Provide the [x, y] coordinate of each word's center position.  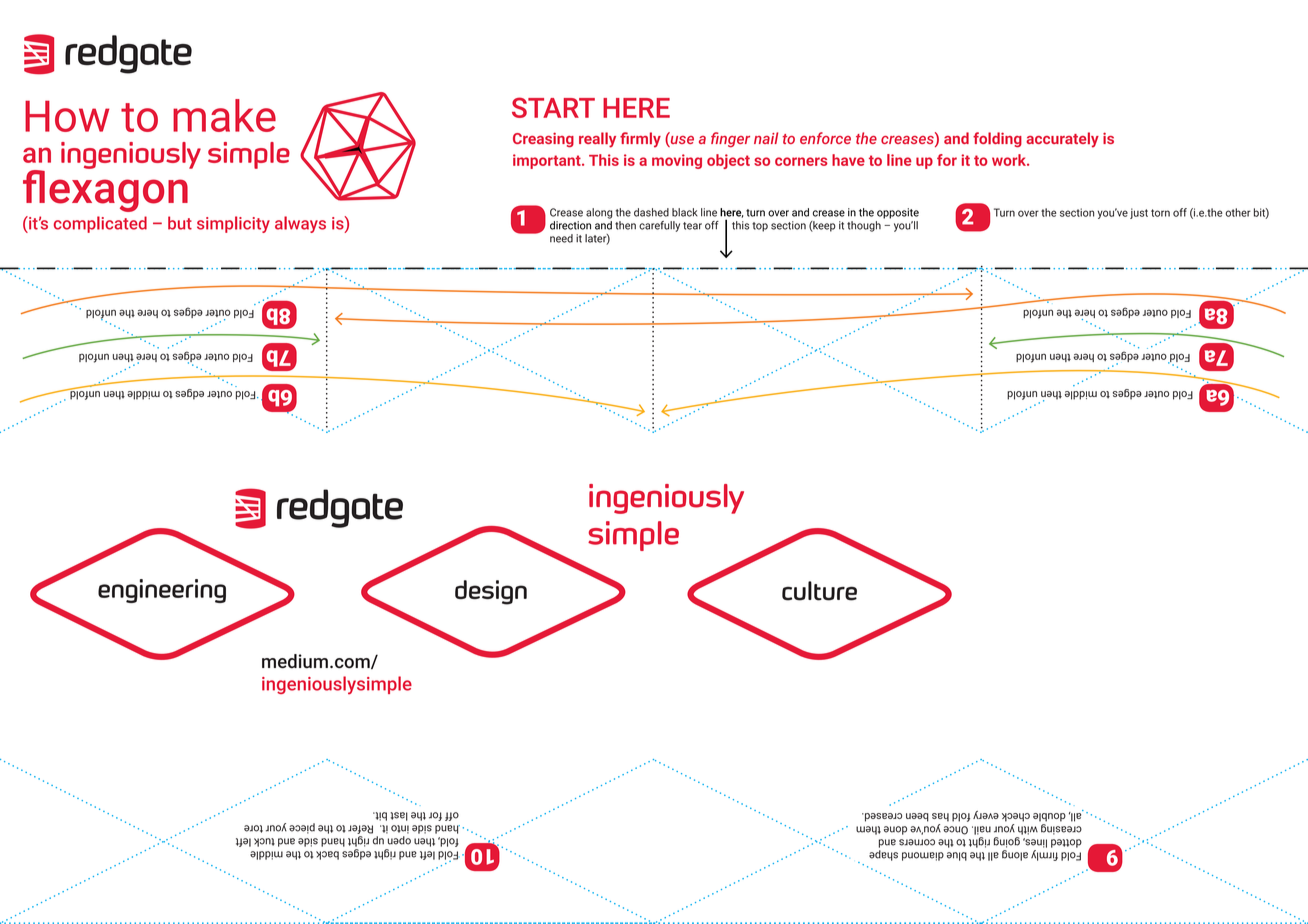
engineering [162, 591]
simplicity [233, 224]
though [864, 226]
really [597, 140]
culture [819, 591]
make [224, 115]
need [561, 238]
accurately [1062, 140]
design [491, 592]
